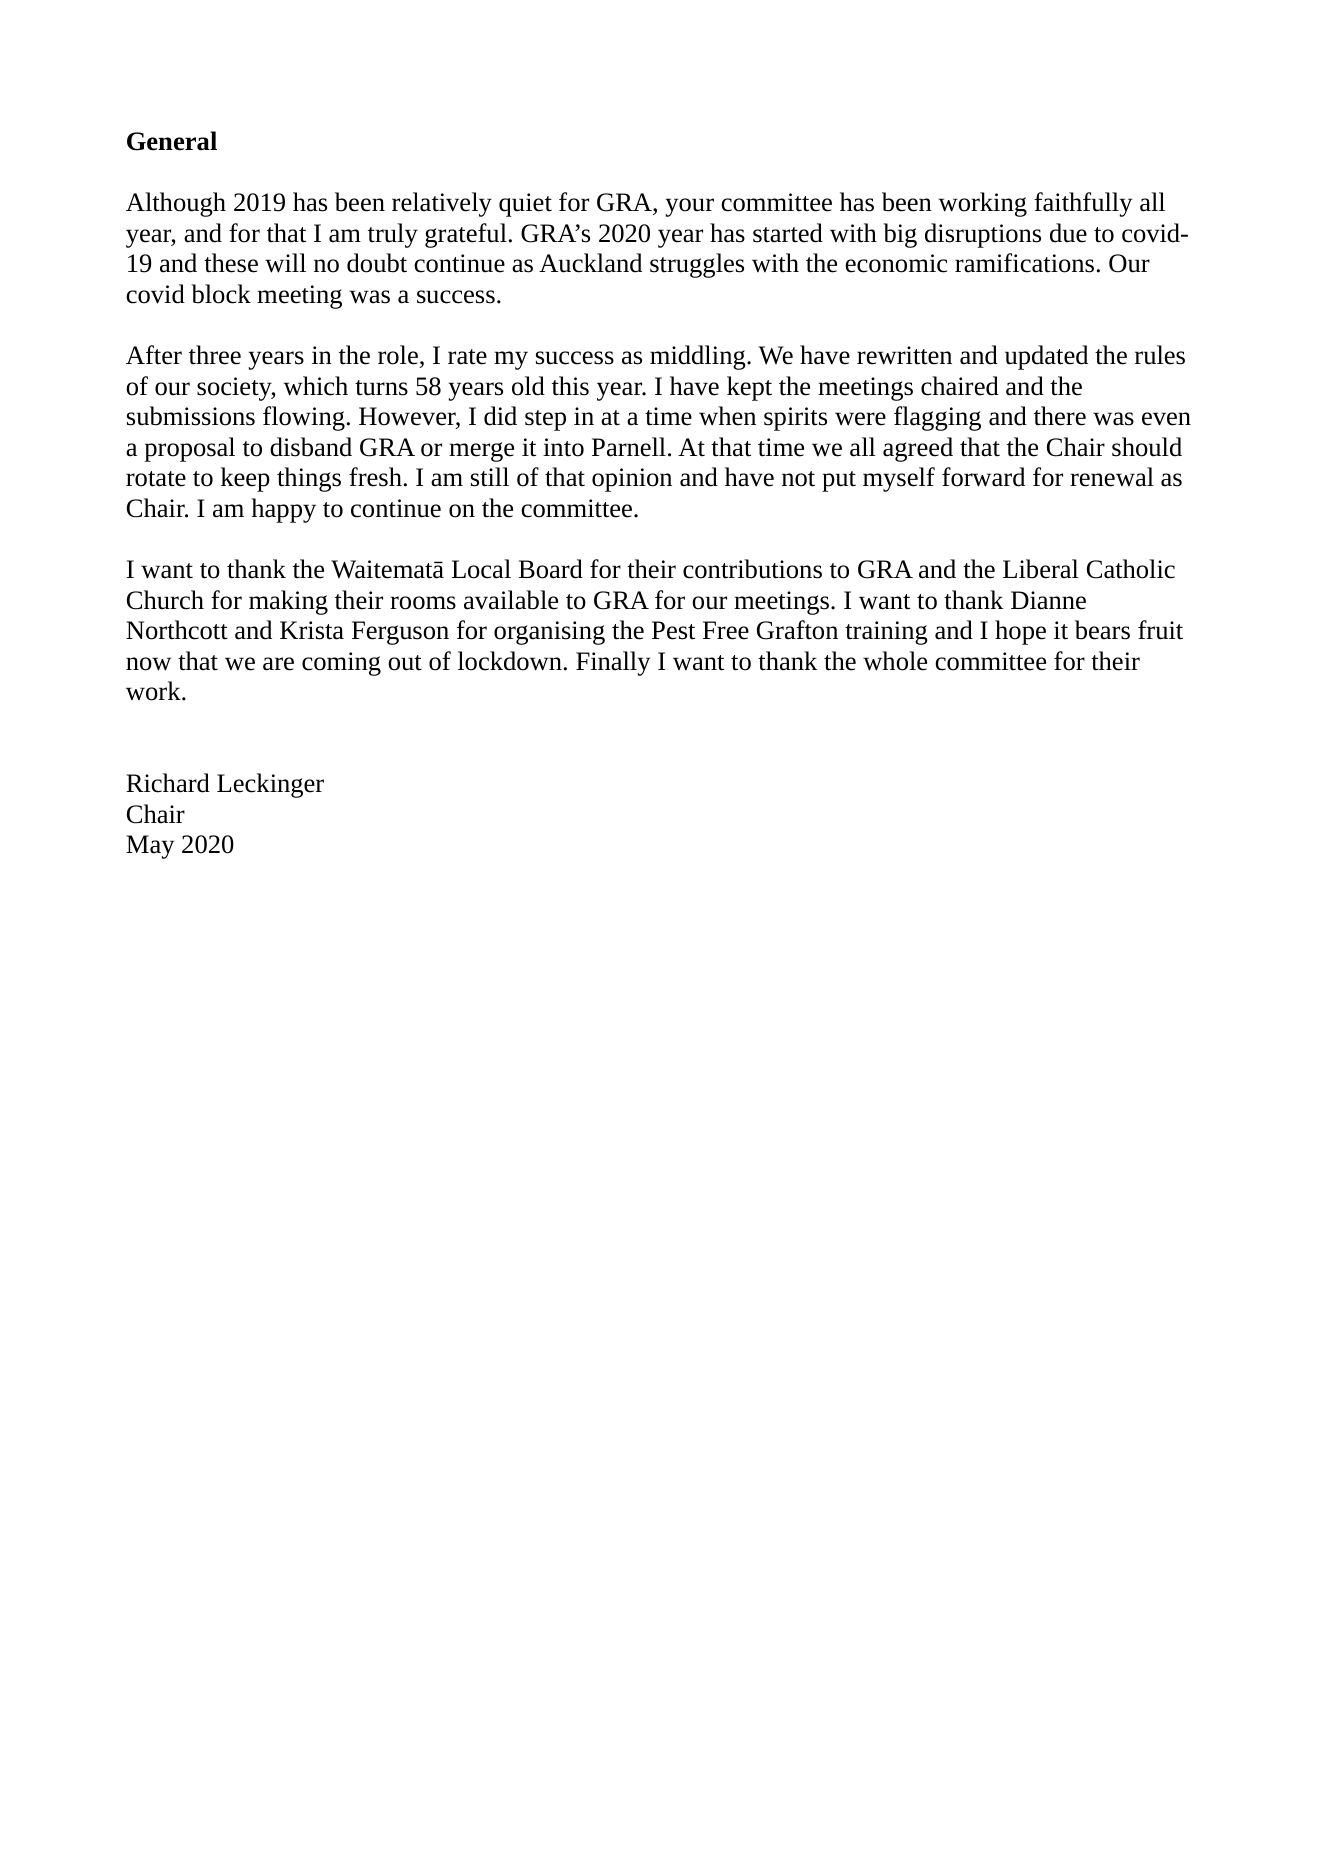 The width and height of the image is (1319, 1865). What do you see at coordinates (1083, 204) in the image?
I see `faithfully` at bounding box center [1083, 204].
